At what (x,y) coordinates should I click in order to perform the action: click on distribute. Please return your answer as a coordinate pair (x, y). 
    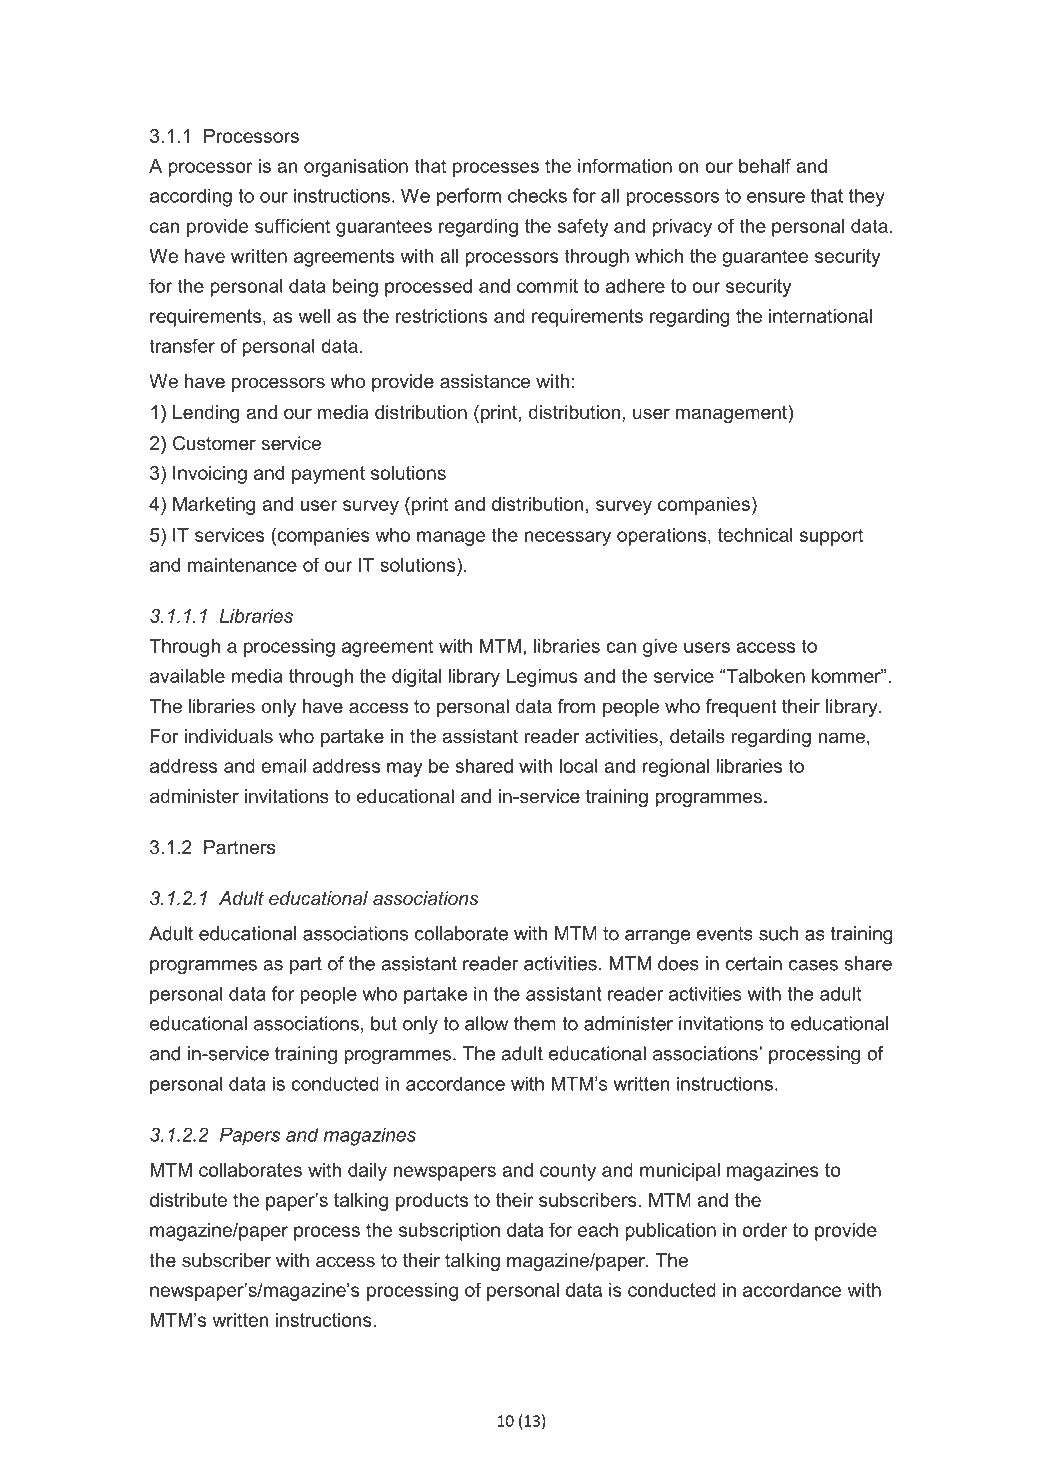
    Looking at the image, I should click on (188, 1200).
